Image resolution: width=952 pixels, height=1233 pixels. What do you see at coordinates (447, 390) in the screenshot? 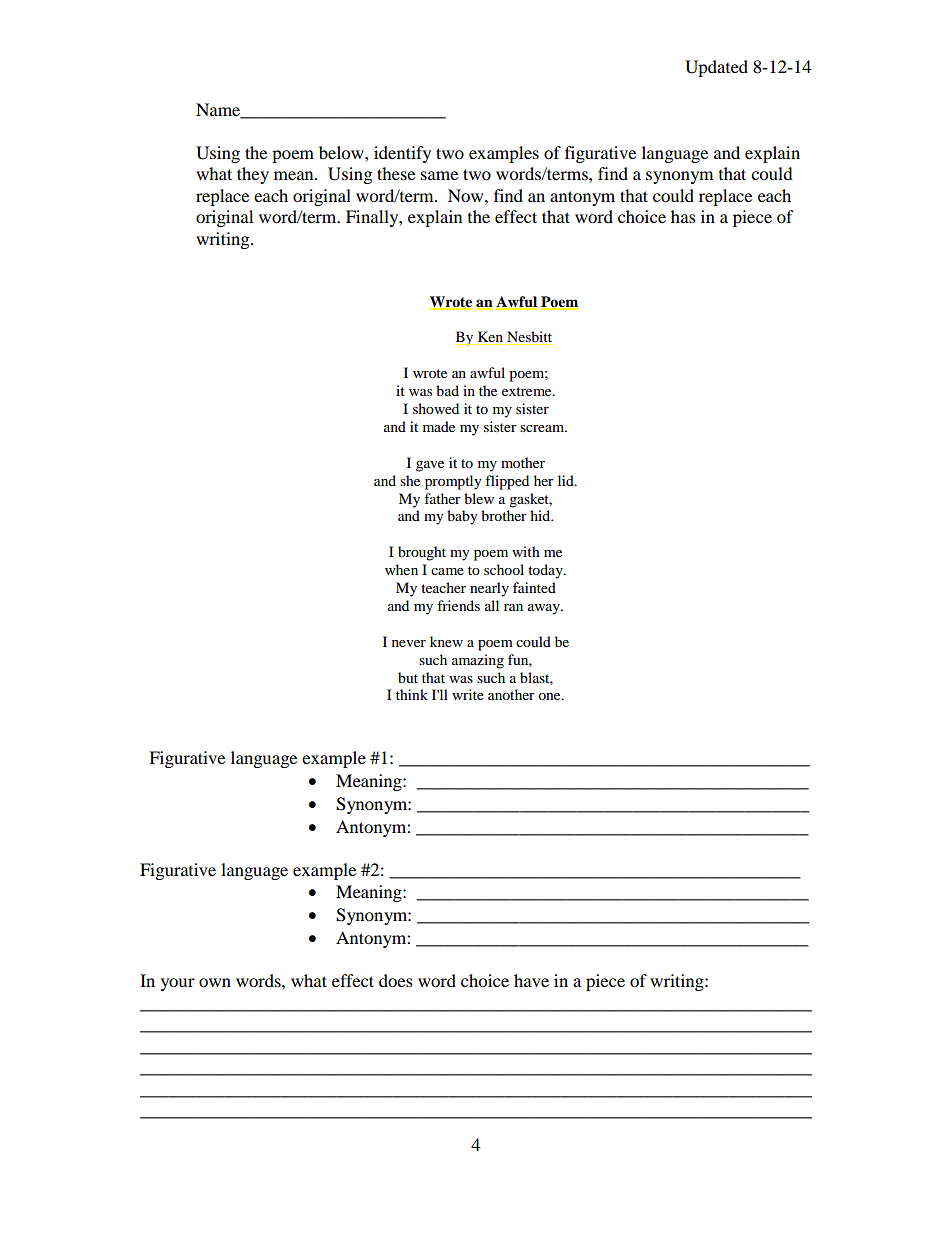
I see `bad` at bounding box center [447, 390].
